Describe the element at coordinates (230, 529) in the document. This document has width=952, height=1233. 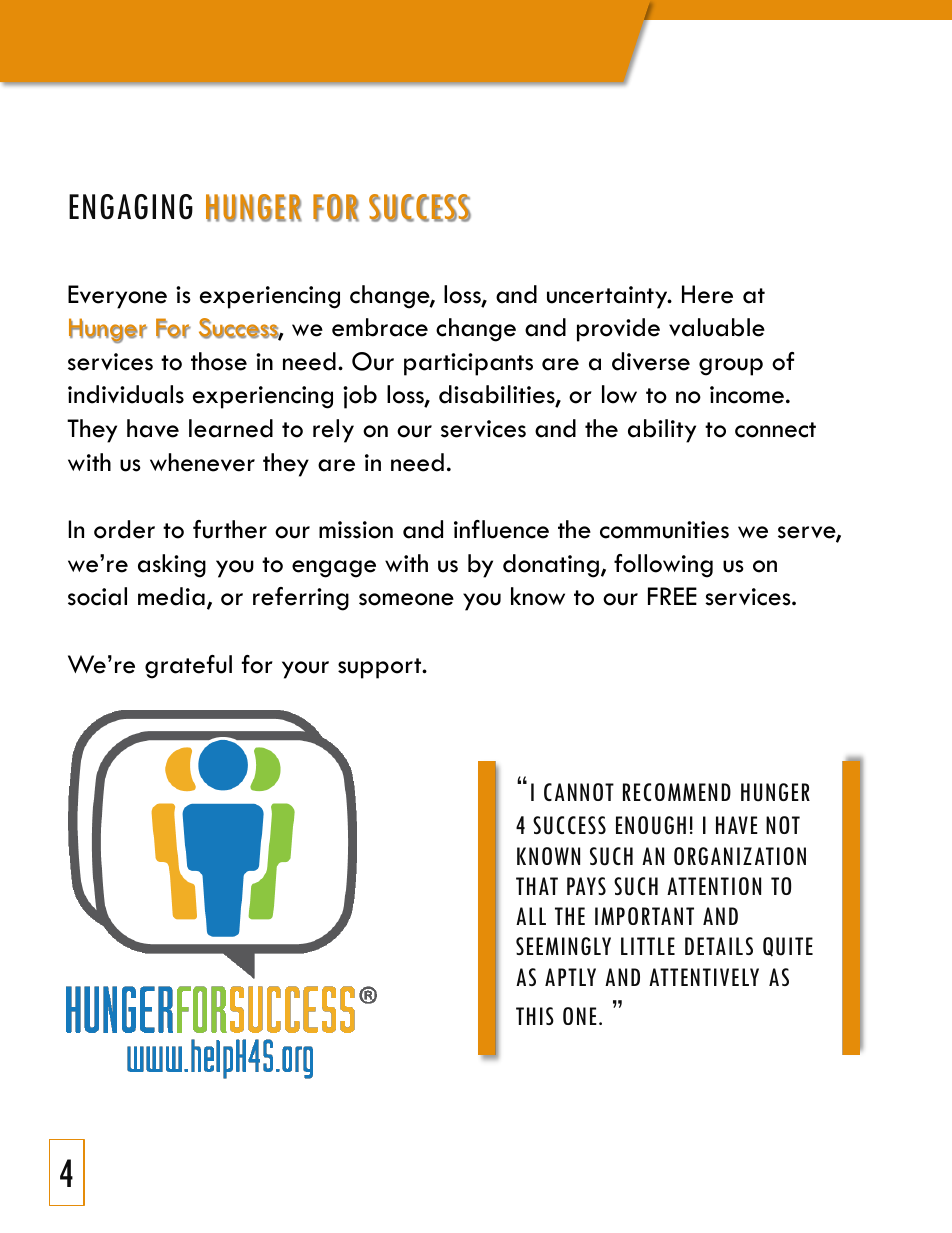
I see `further` at that location.
